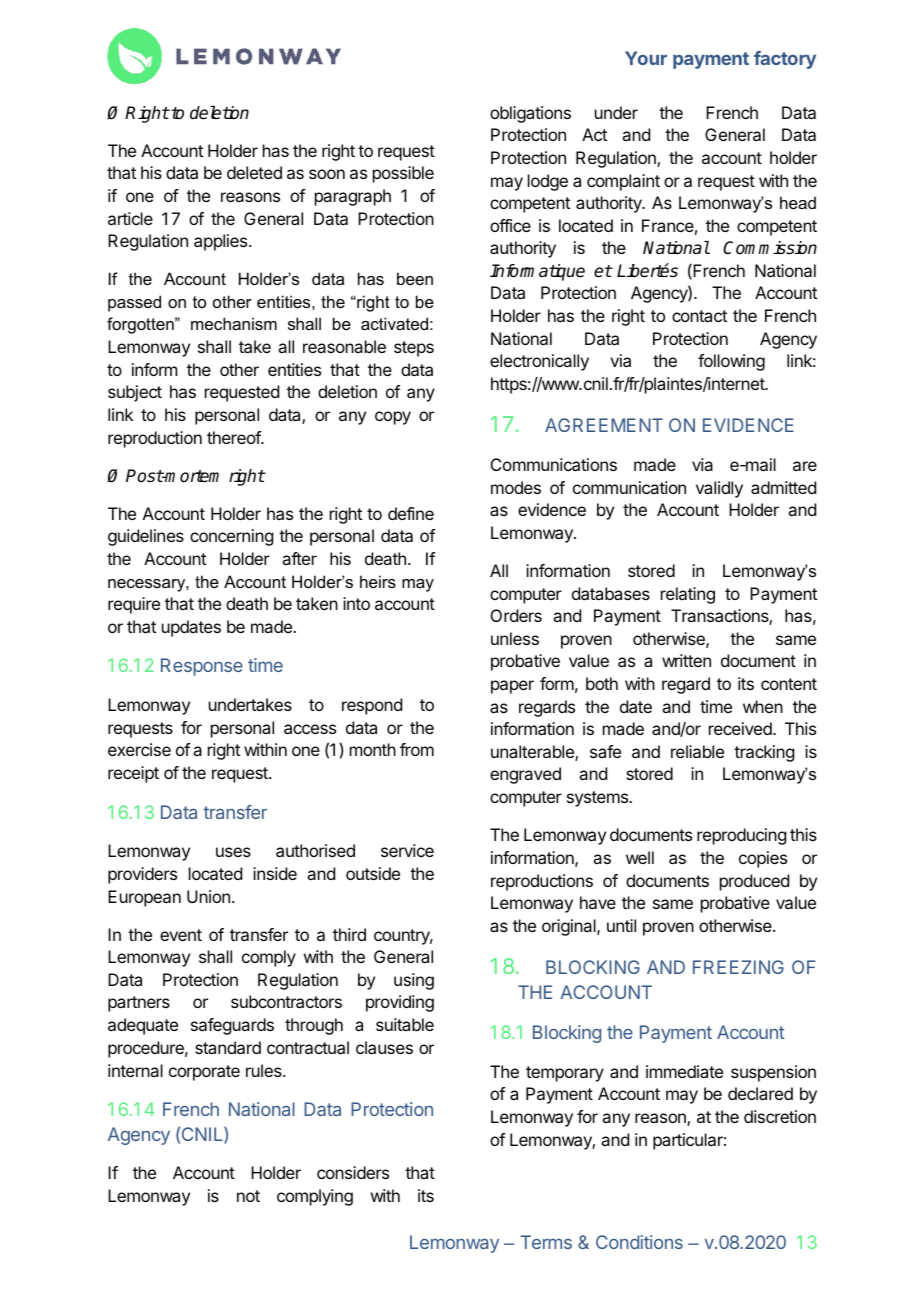  I want to click on factory, so click(785, 60).
